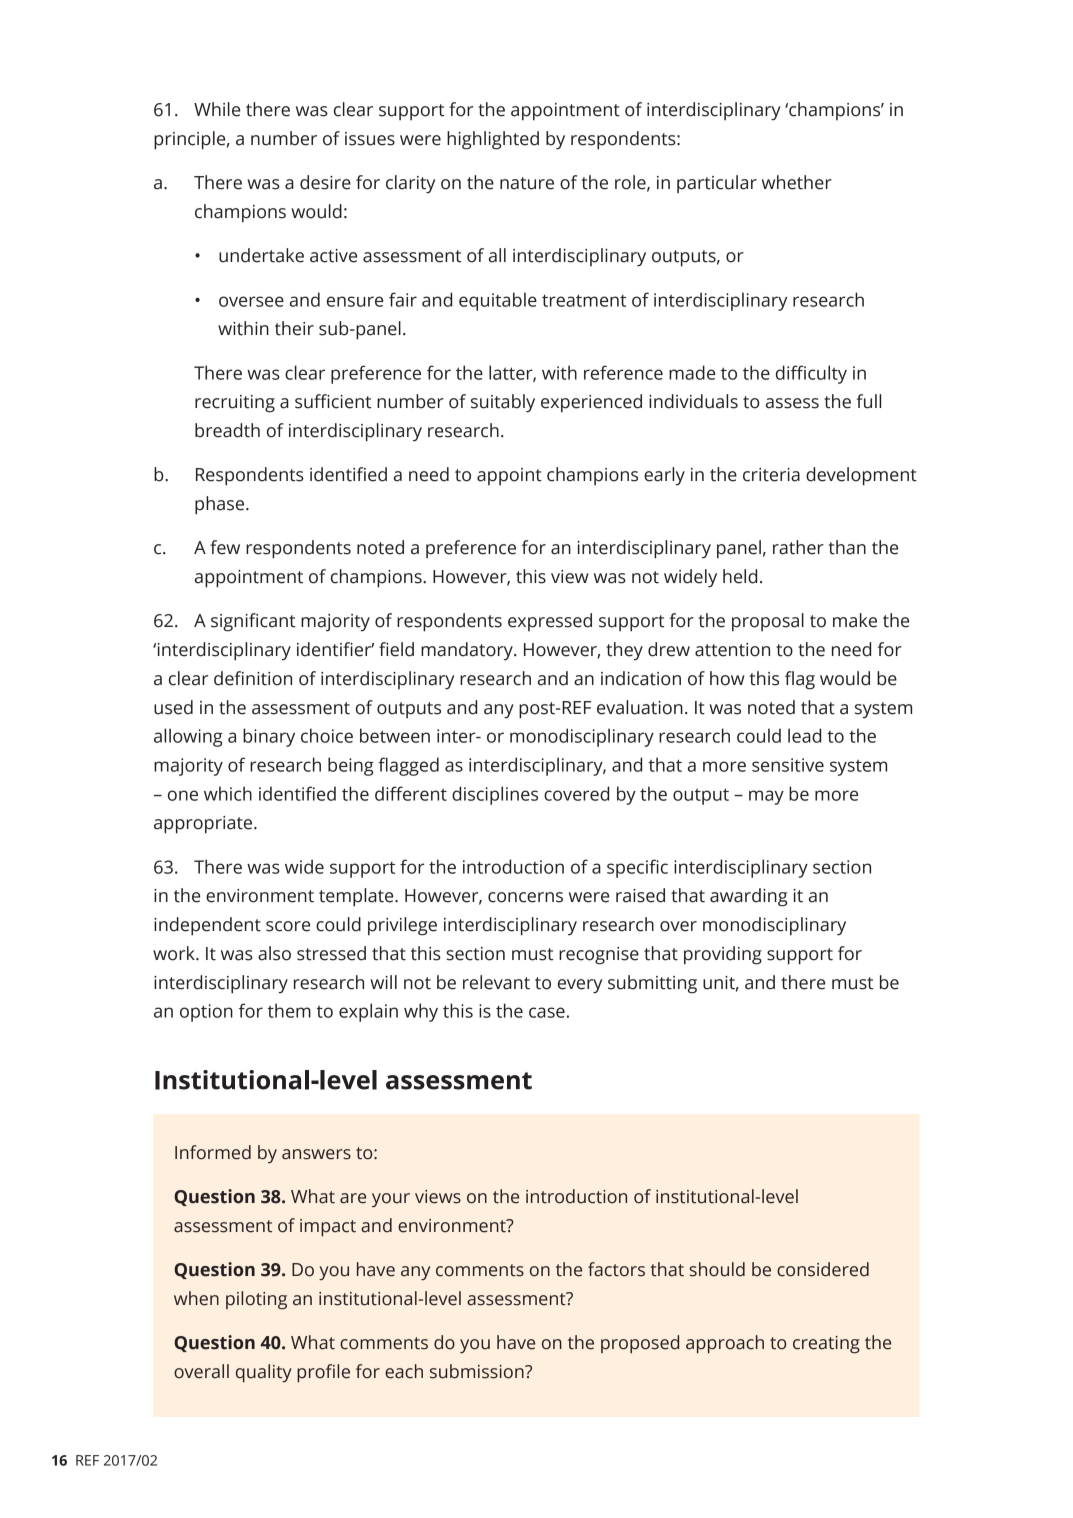  What do you see at coordinates (269, 737) in the screenshot?
I see `binary` at bounding box center [269, 737].
